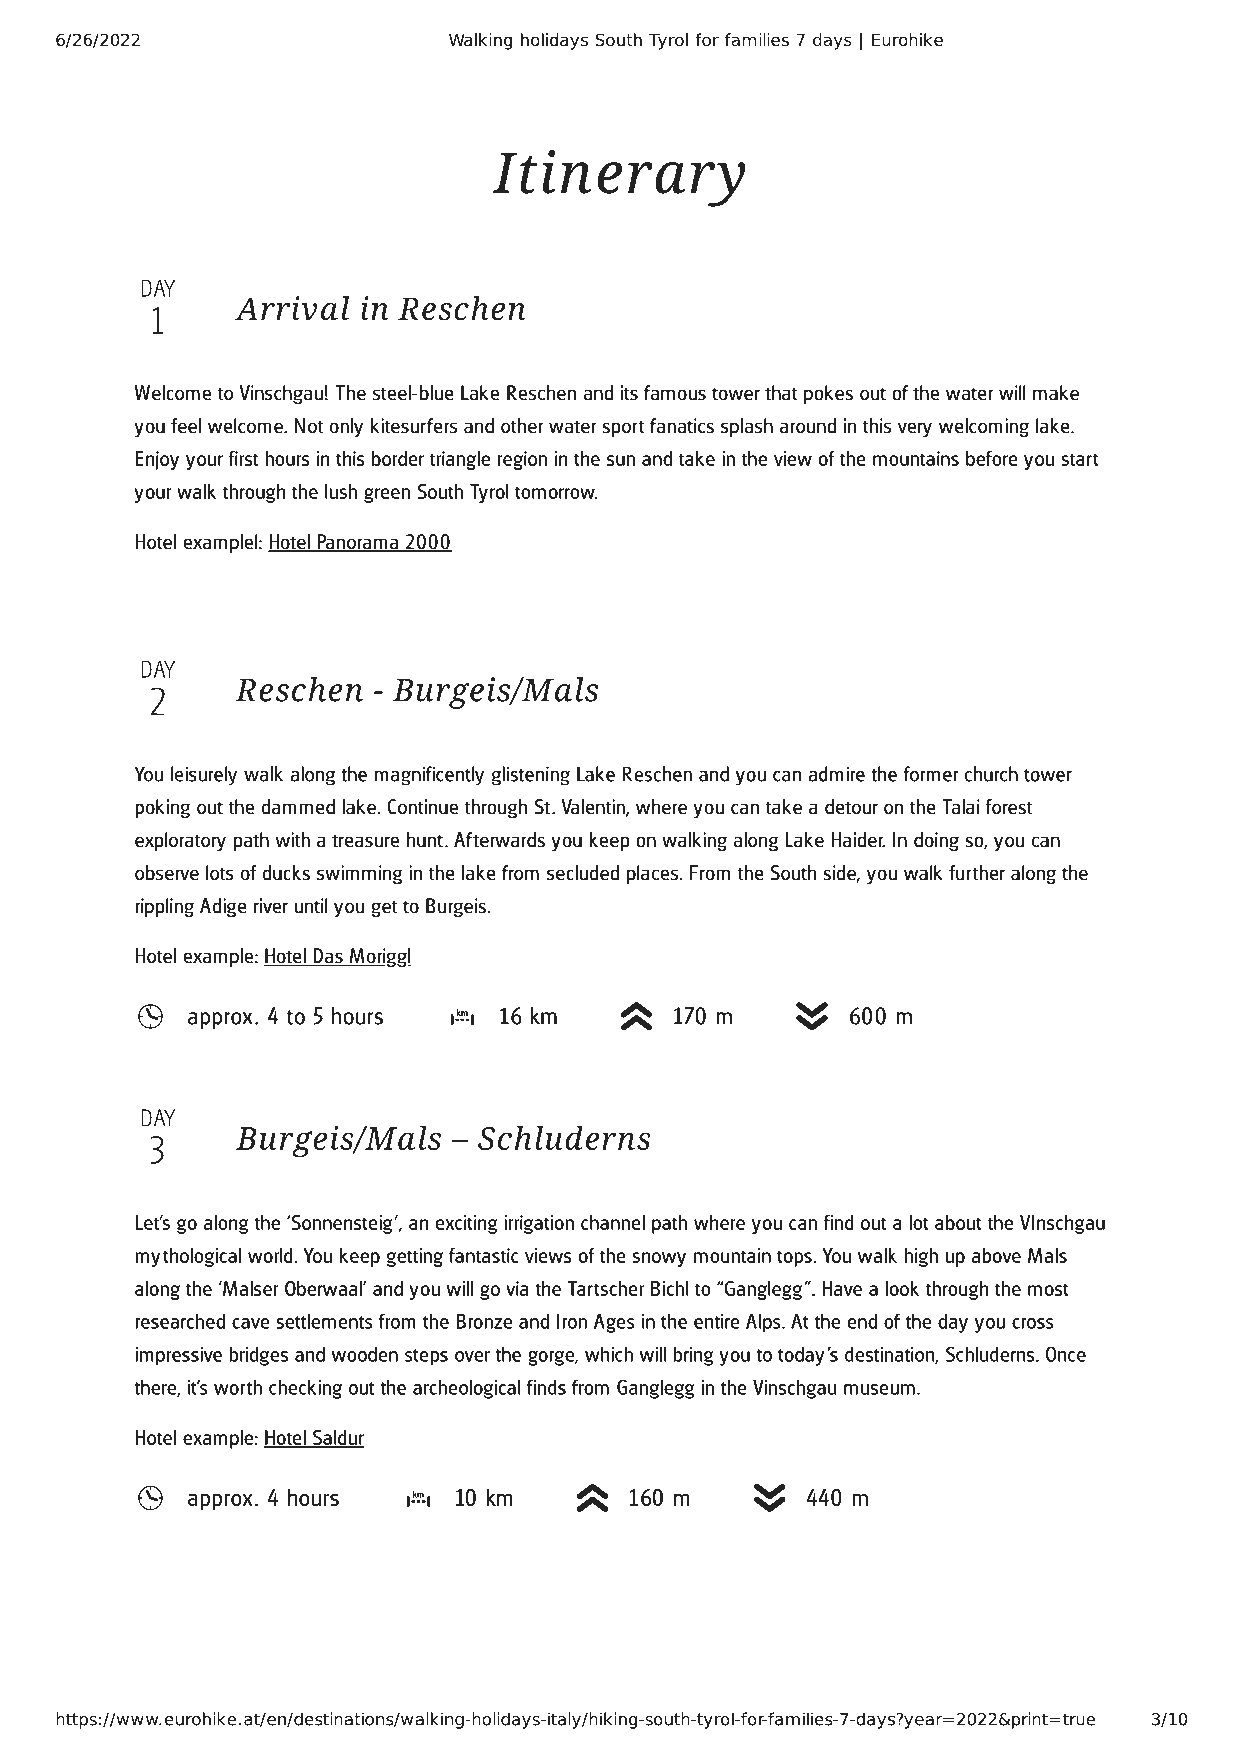  Describe the element at coordinates (977, 873) in the image. I see `further` at that location.
